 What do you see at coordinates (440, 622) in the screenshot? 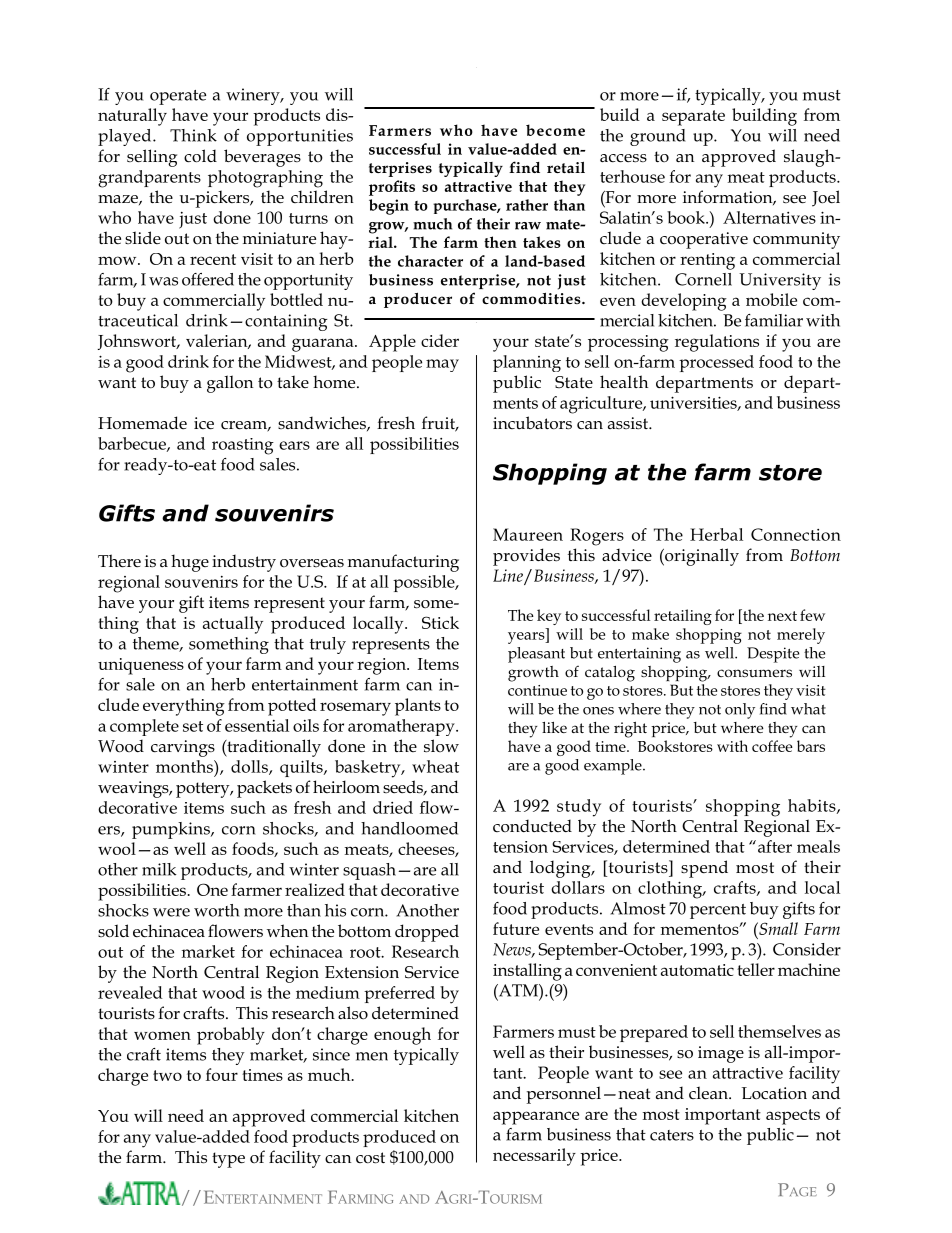
I see `Stick` at bounding box center [440, 622].
